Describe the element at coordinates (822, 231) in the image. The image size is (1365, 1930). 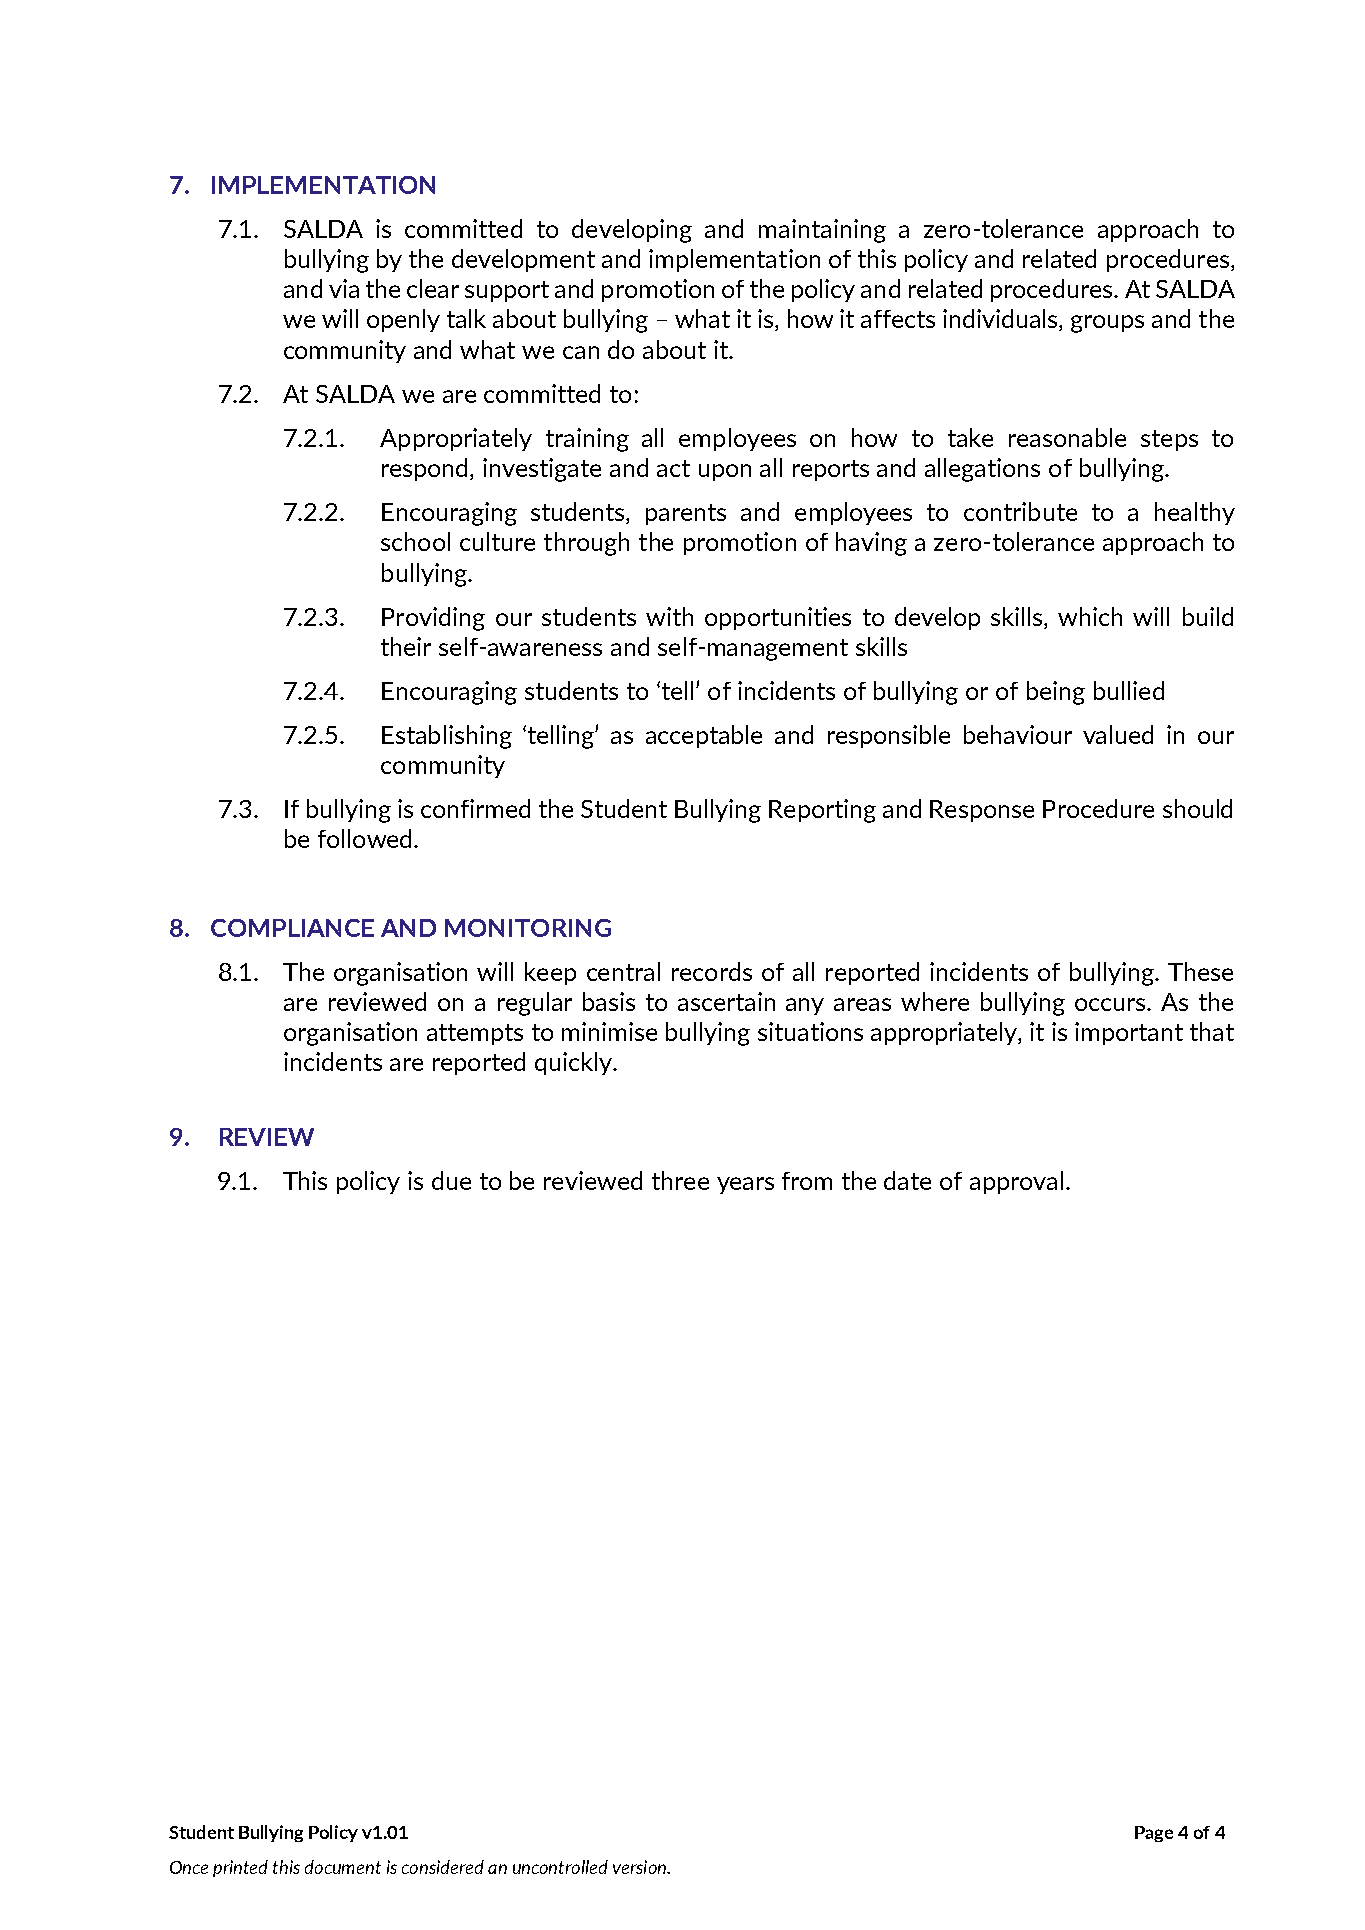
I see `maintaining` at that location.
